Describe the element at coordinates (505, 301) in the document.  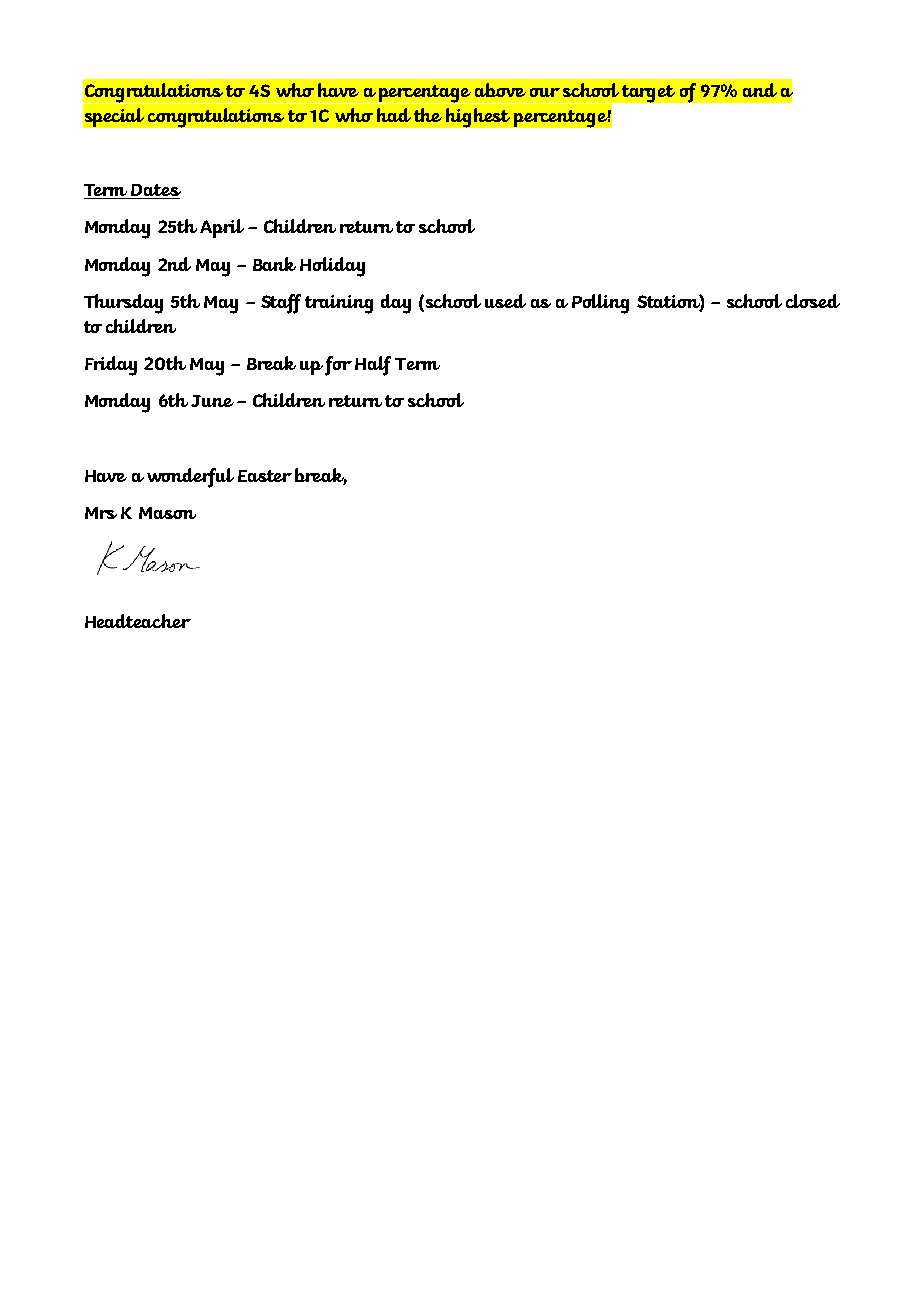
I see `used` at that location.
